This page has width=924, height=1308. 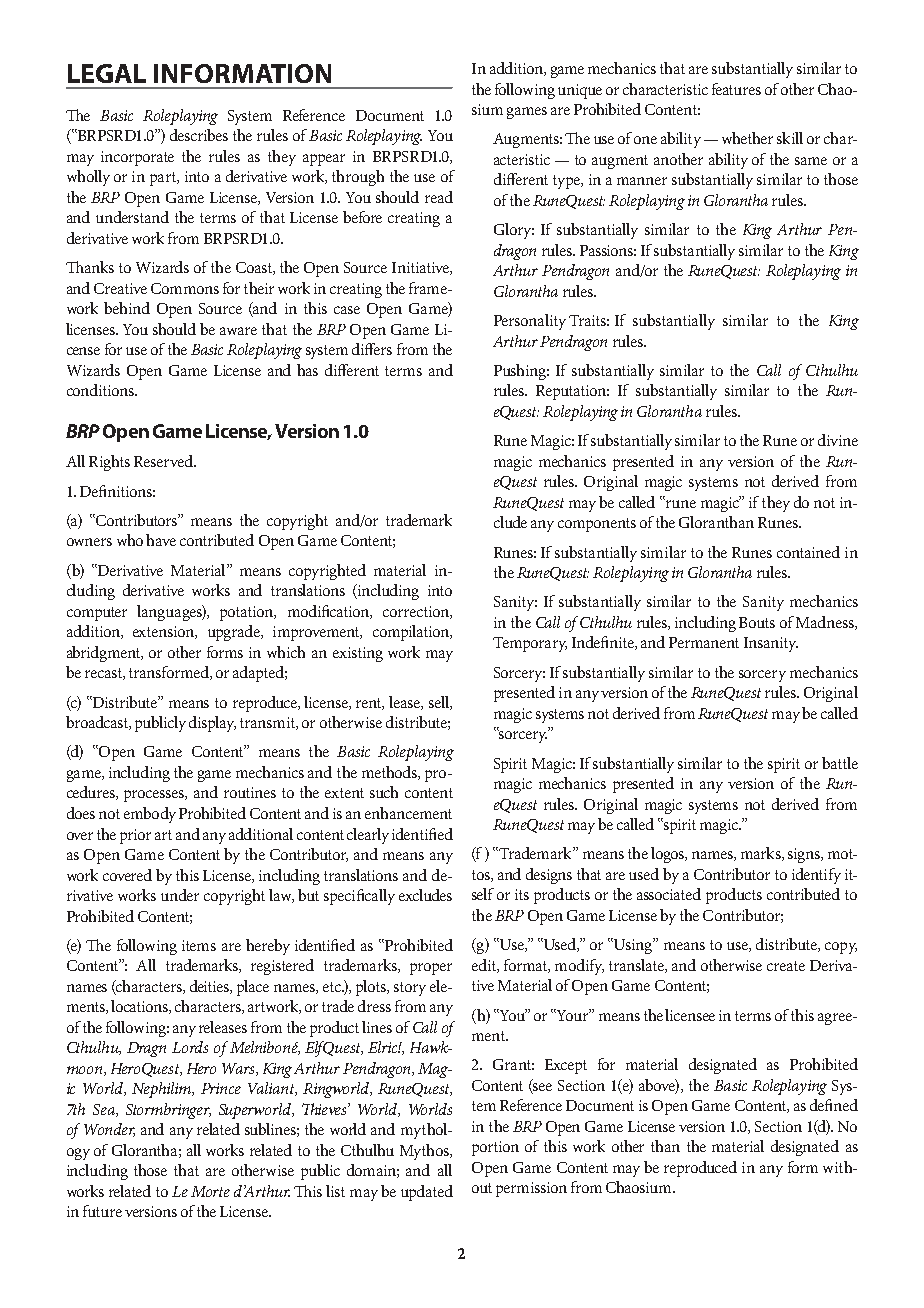 I want to click on edit, so click(x=485, y=966).
